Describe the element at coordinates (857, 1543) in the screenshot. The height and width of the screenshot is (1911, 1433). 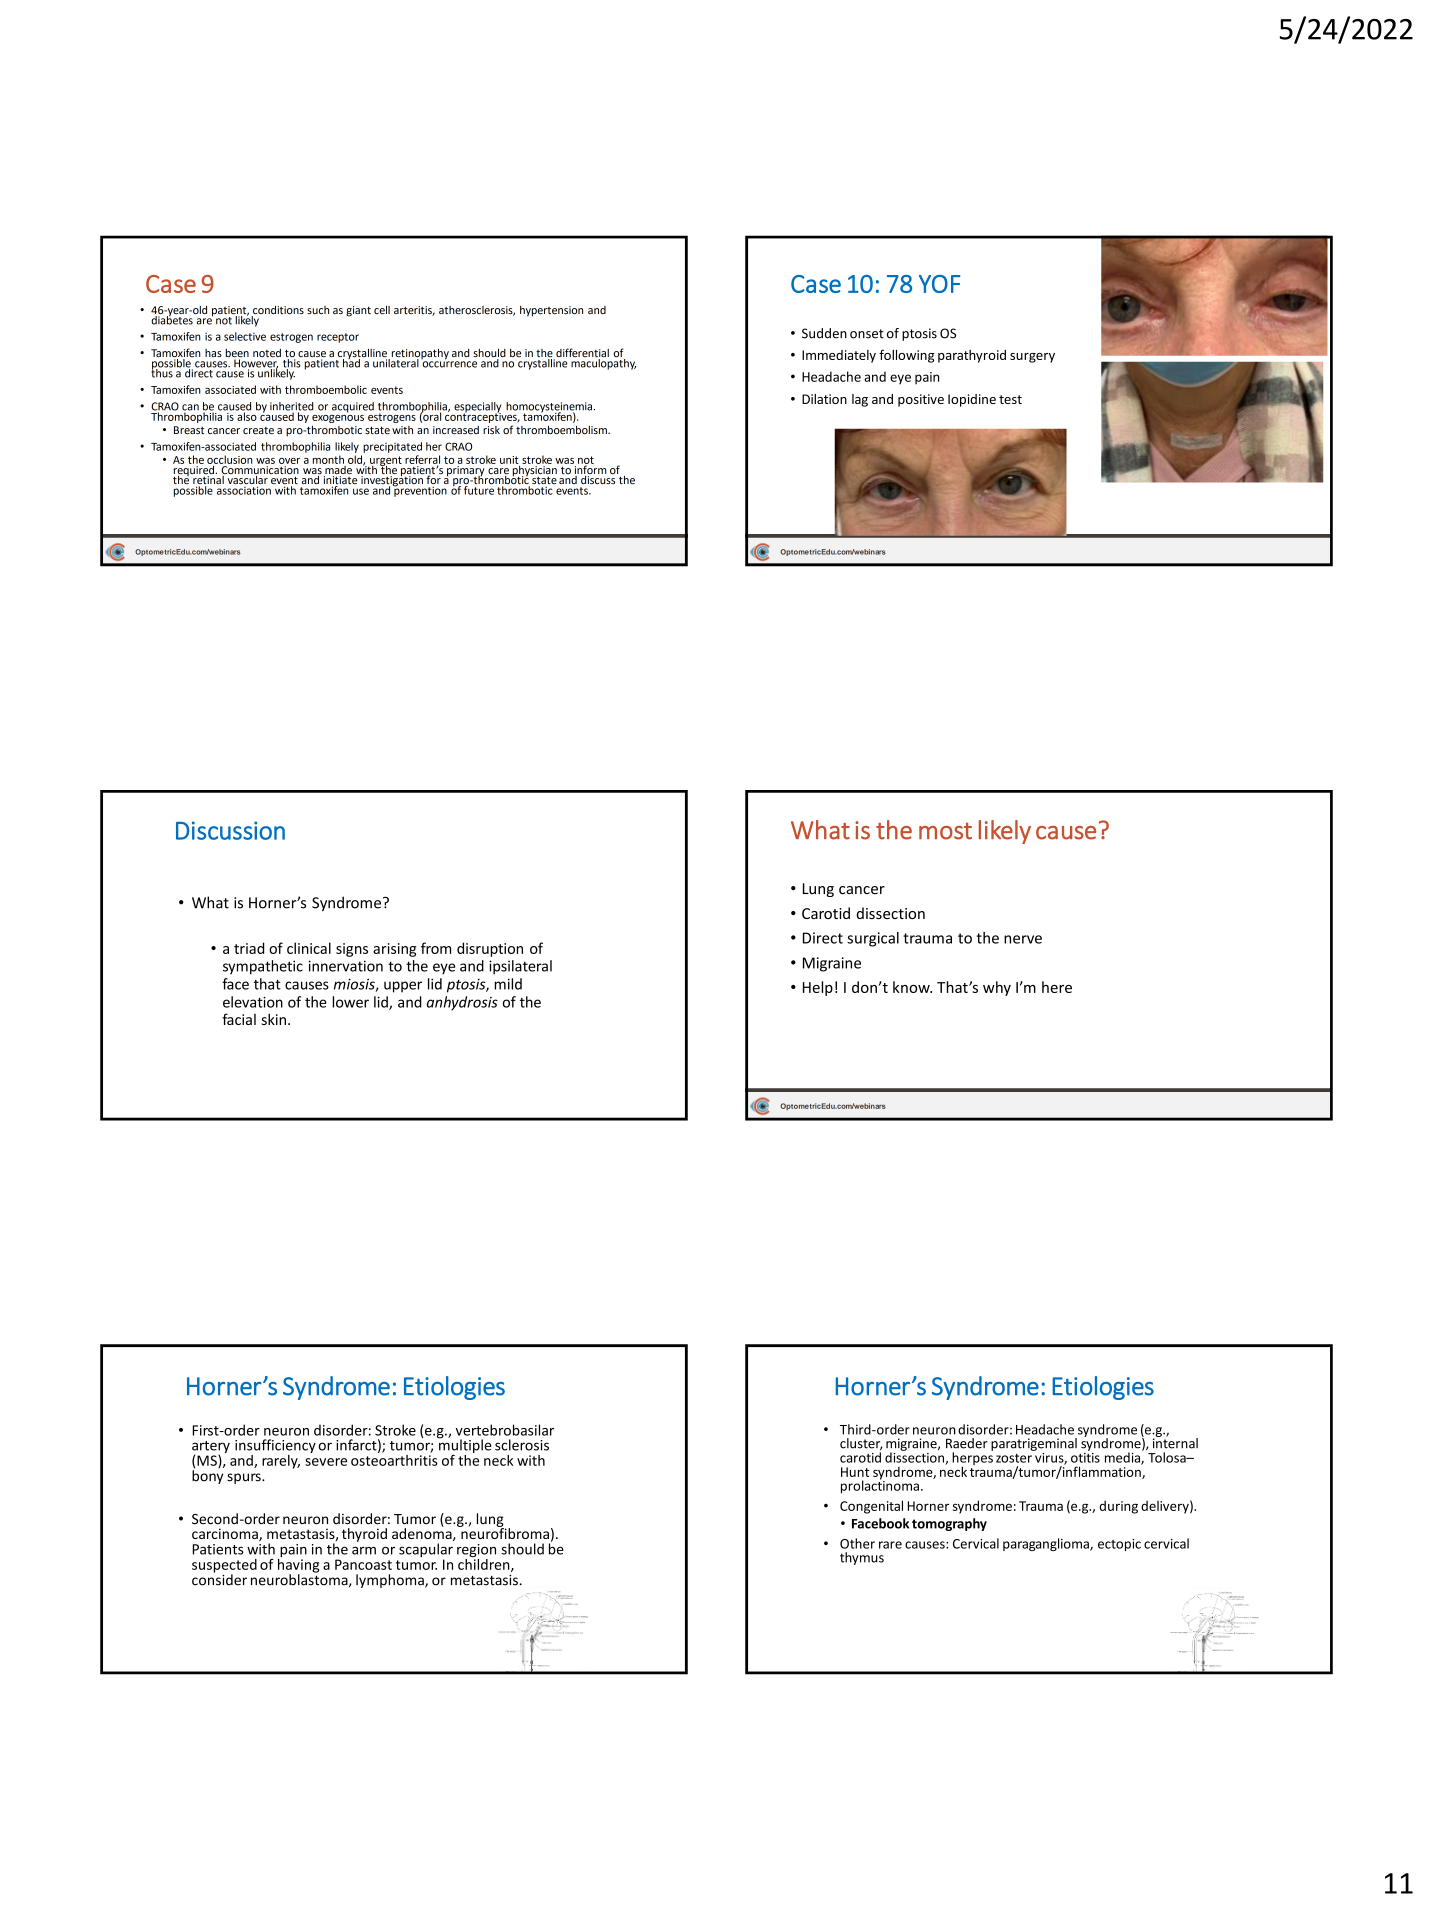
I see `Other` at that location.
